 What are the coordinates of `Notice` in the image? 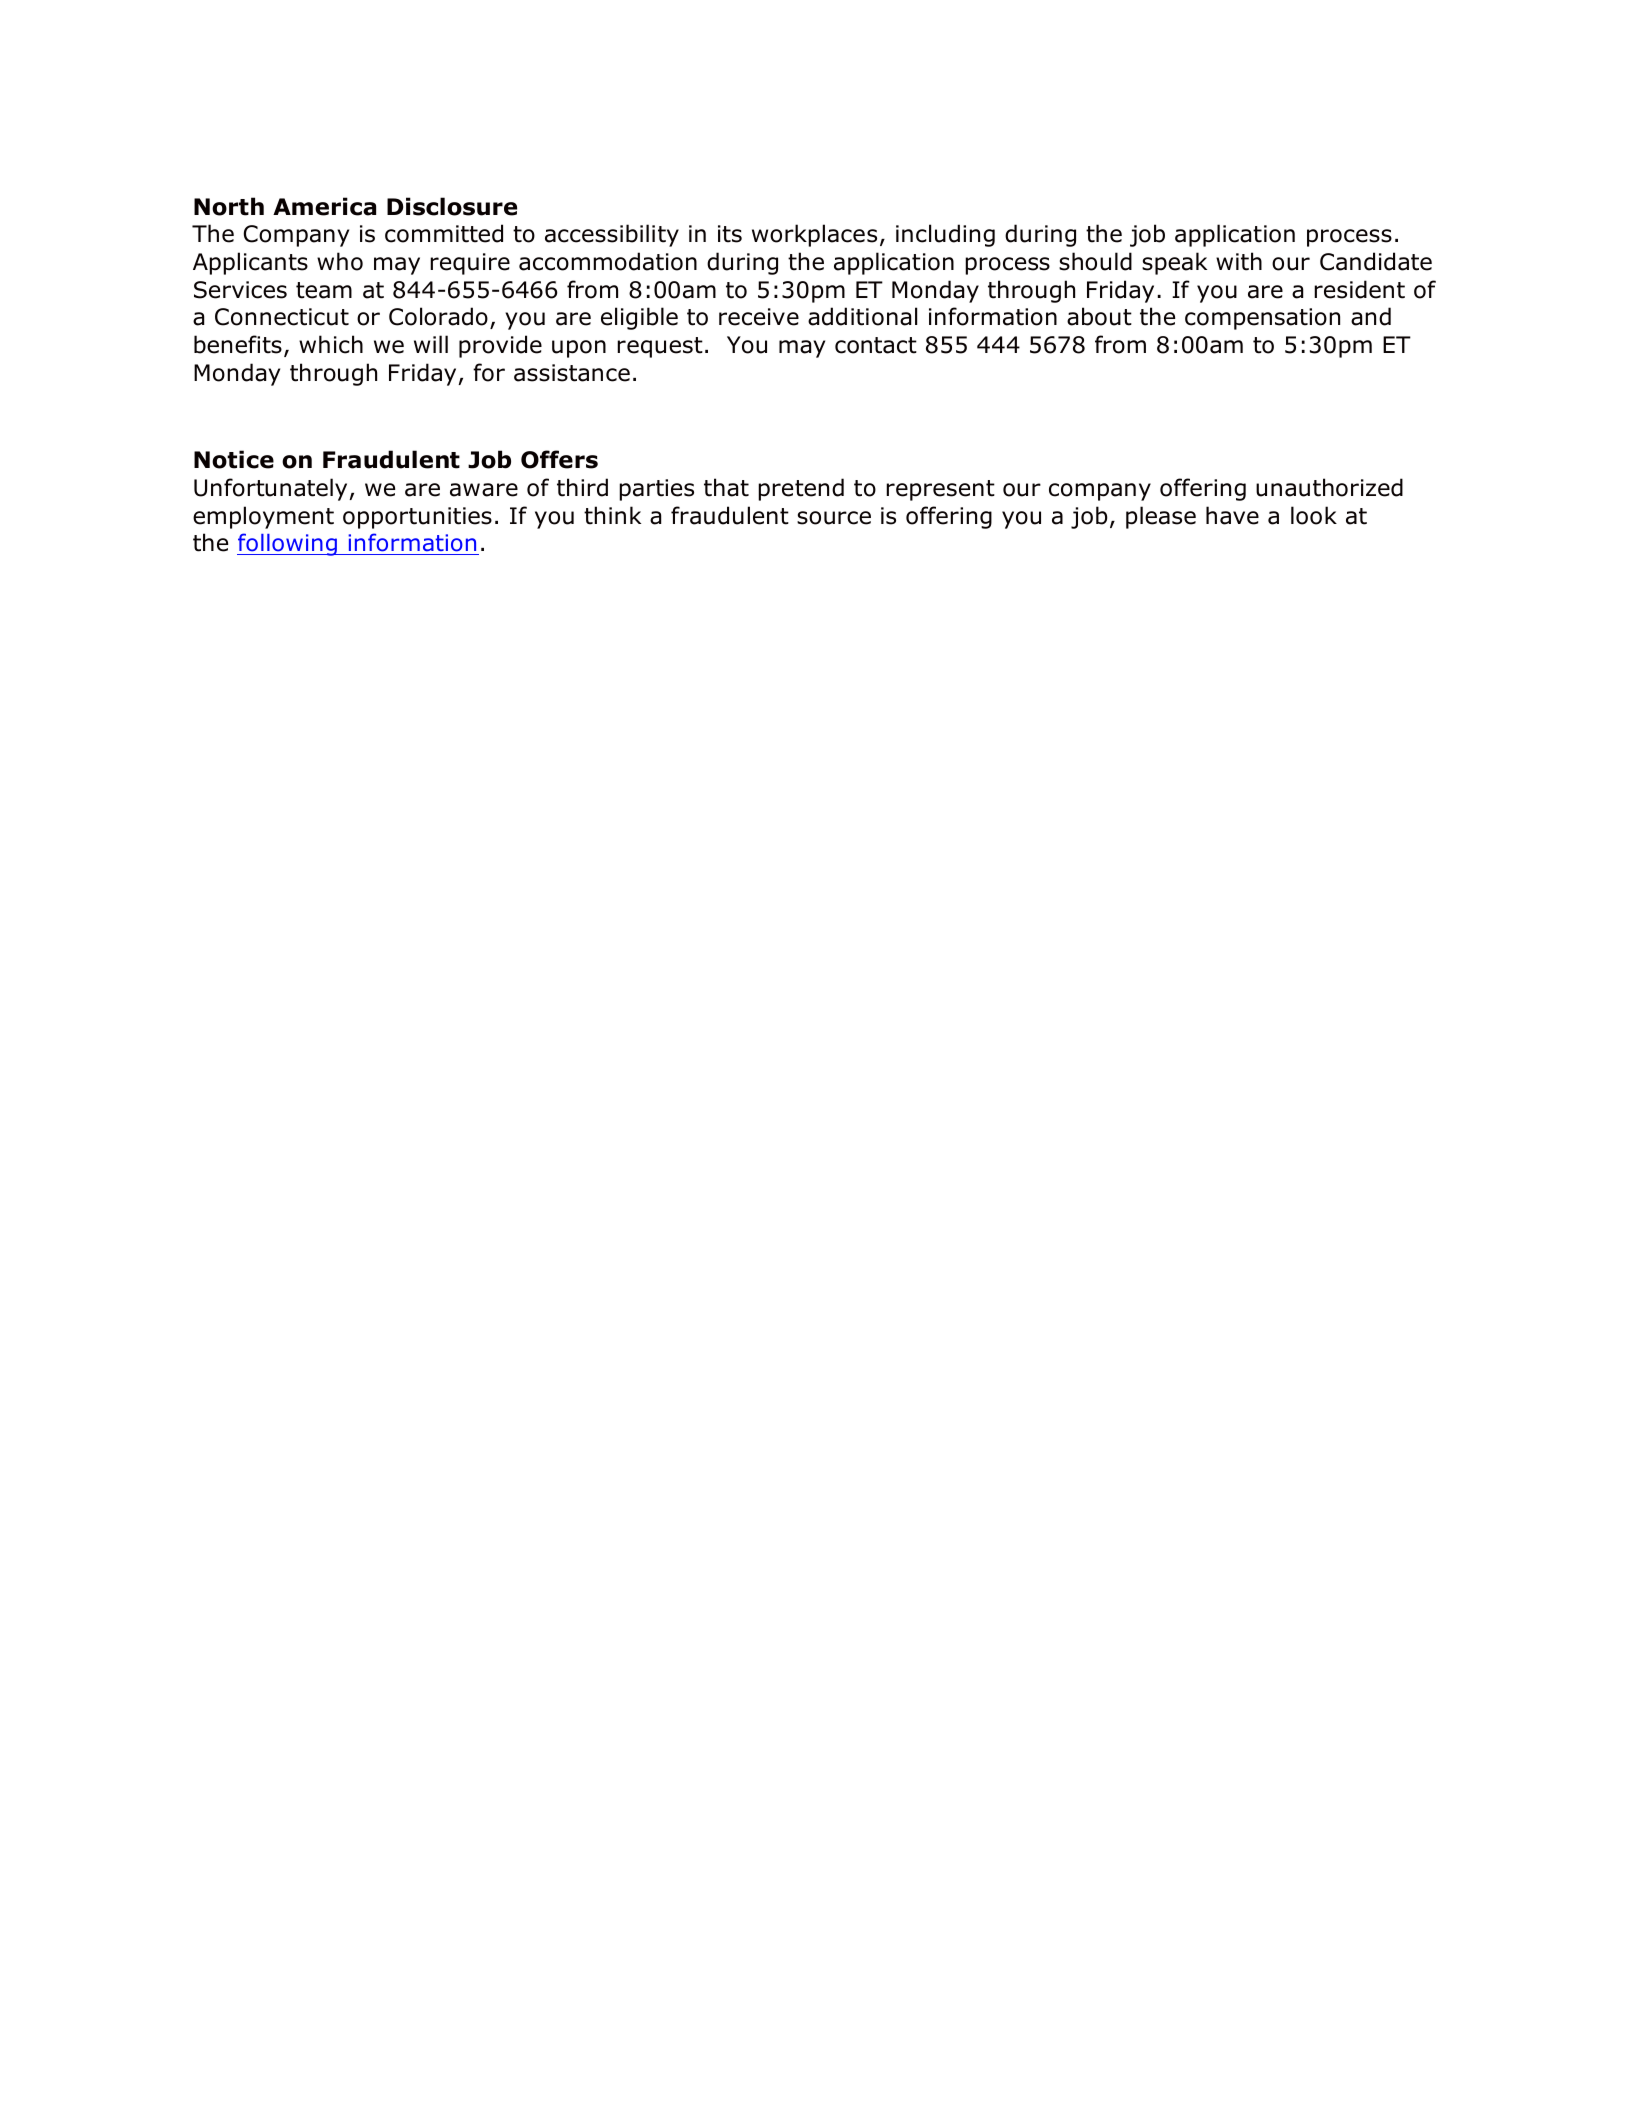 It's located at (234, 459).
